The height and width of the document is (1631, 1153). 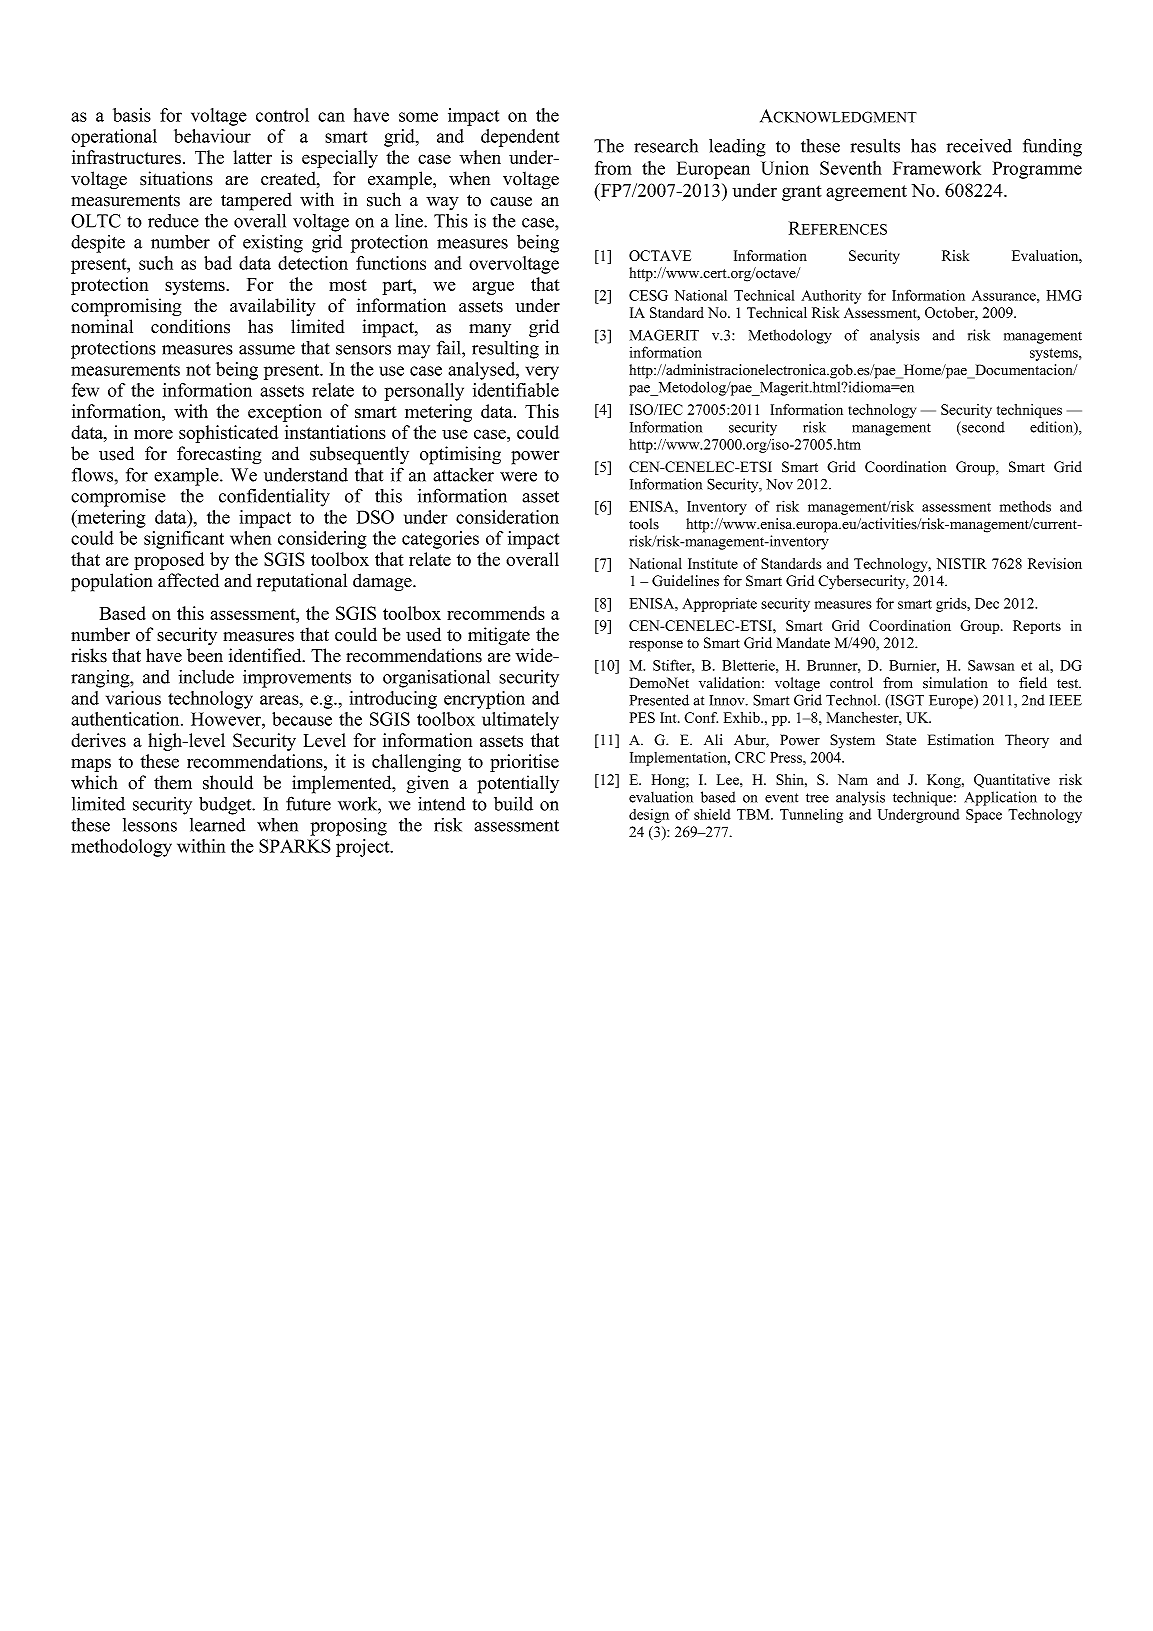 What do you see at coordinates (520, 138) in the document?
I see `dependent` at bounding box center [520, 138].
